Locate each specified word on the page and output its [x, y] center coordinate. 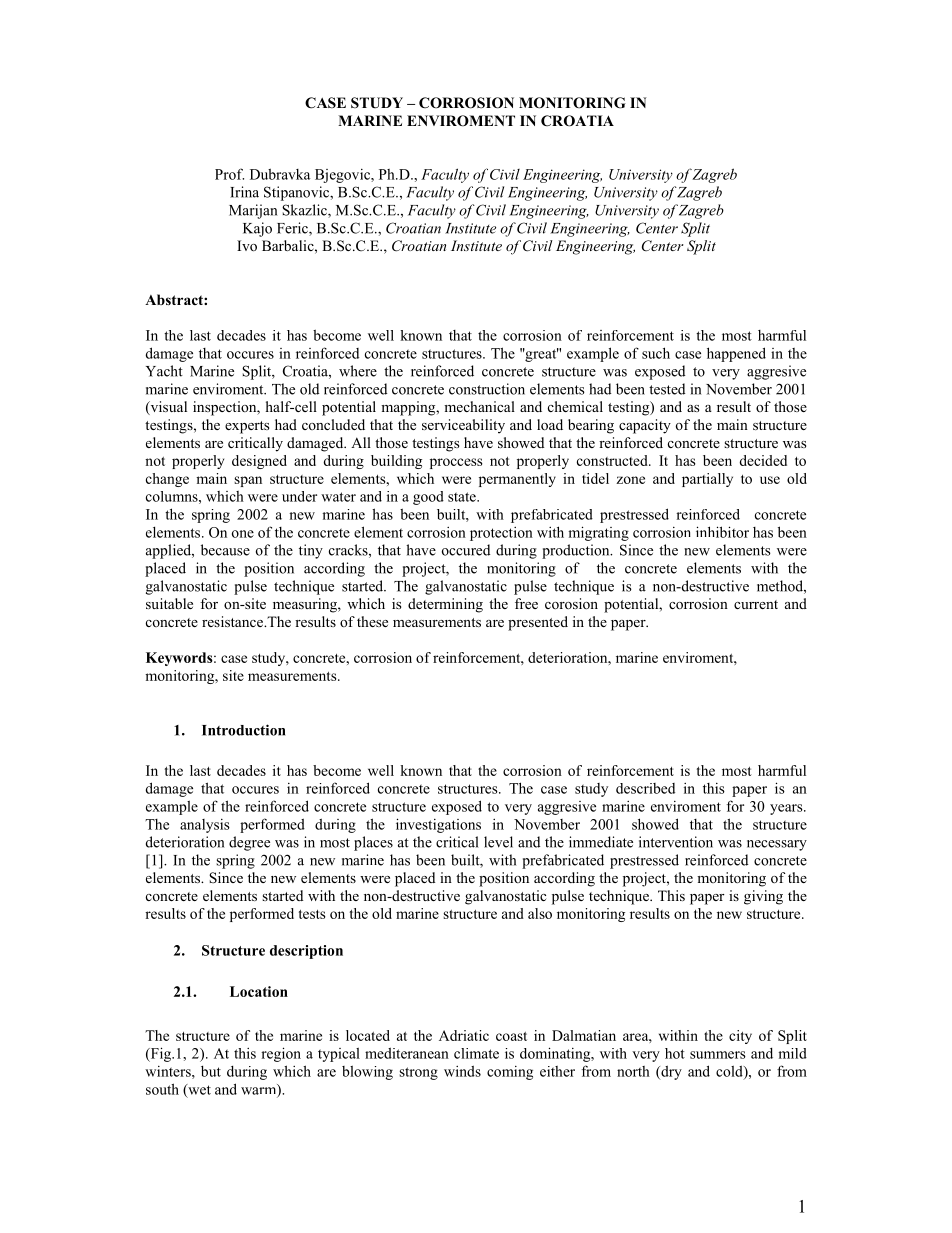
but [211, 1071]
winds [462, 1071]
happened [736, 354]
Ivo [247, 246]
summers [718, 1055]
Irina [244, 192]
